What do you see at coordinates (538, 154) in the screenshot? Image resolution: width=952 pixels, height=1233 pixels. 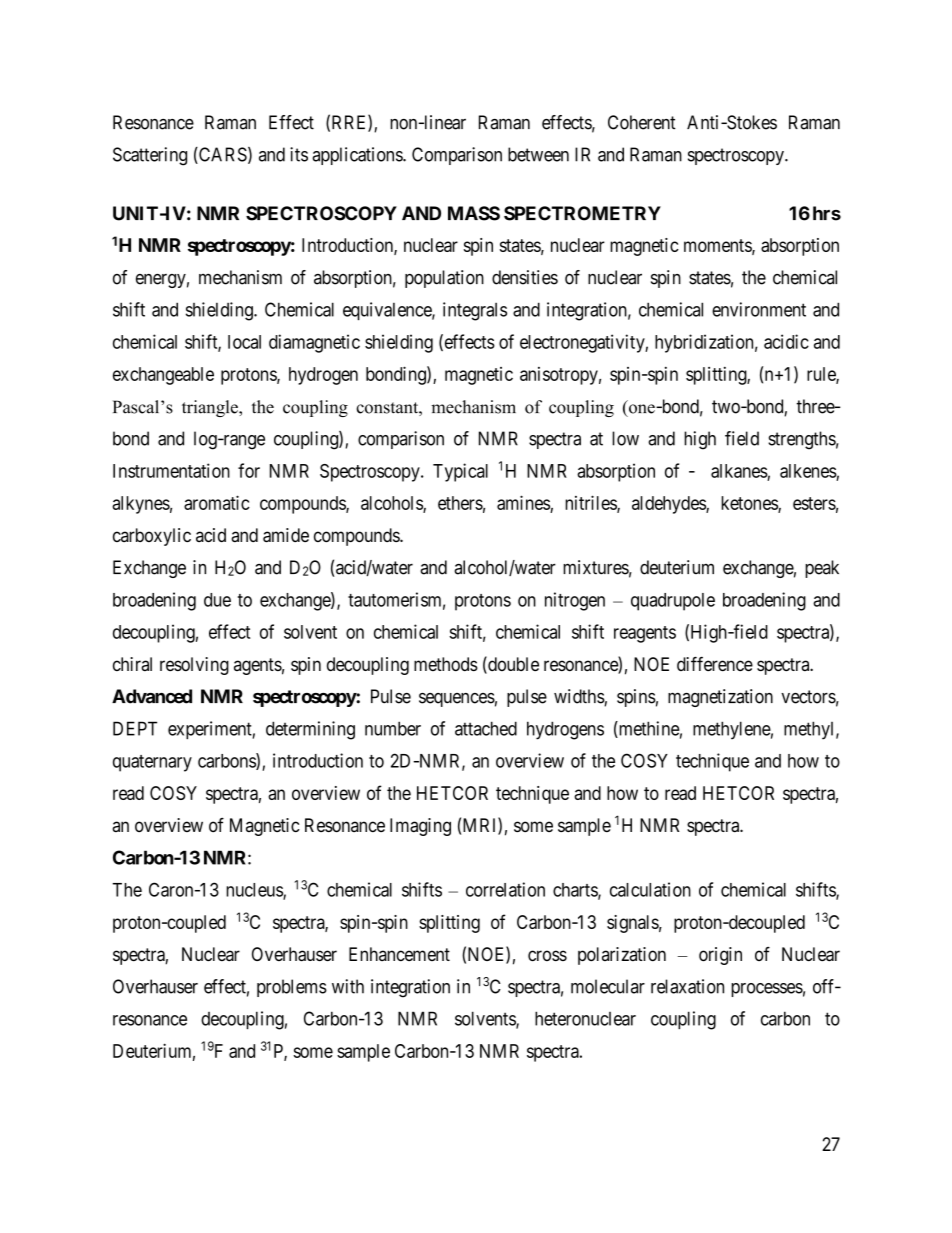 I see `between` at bounding box center [538, 154].
